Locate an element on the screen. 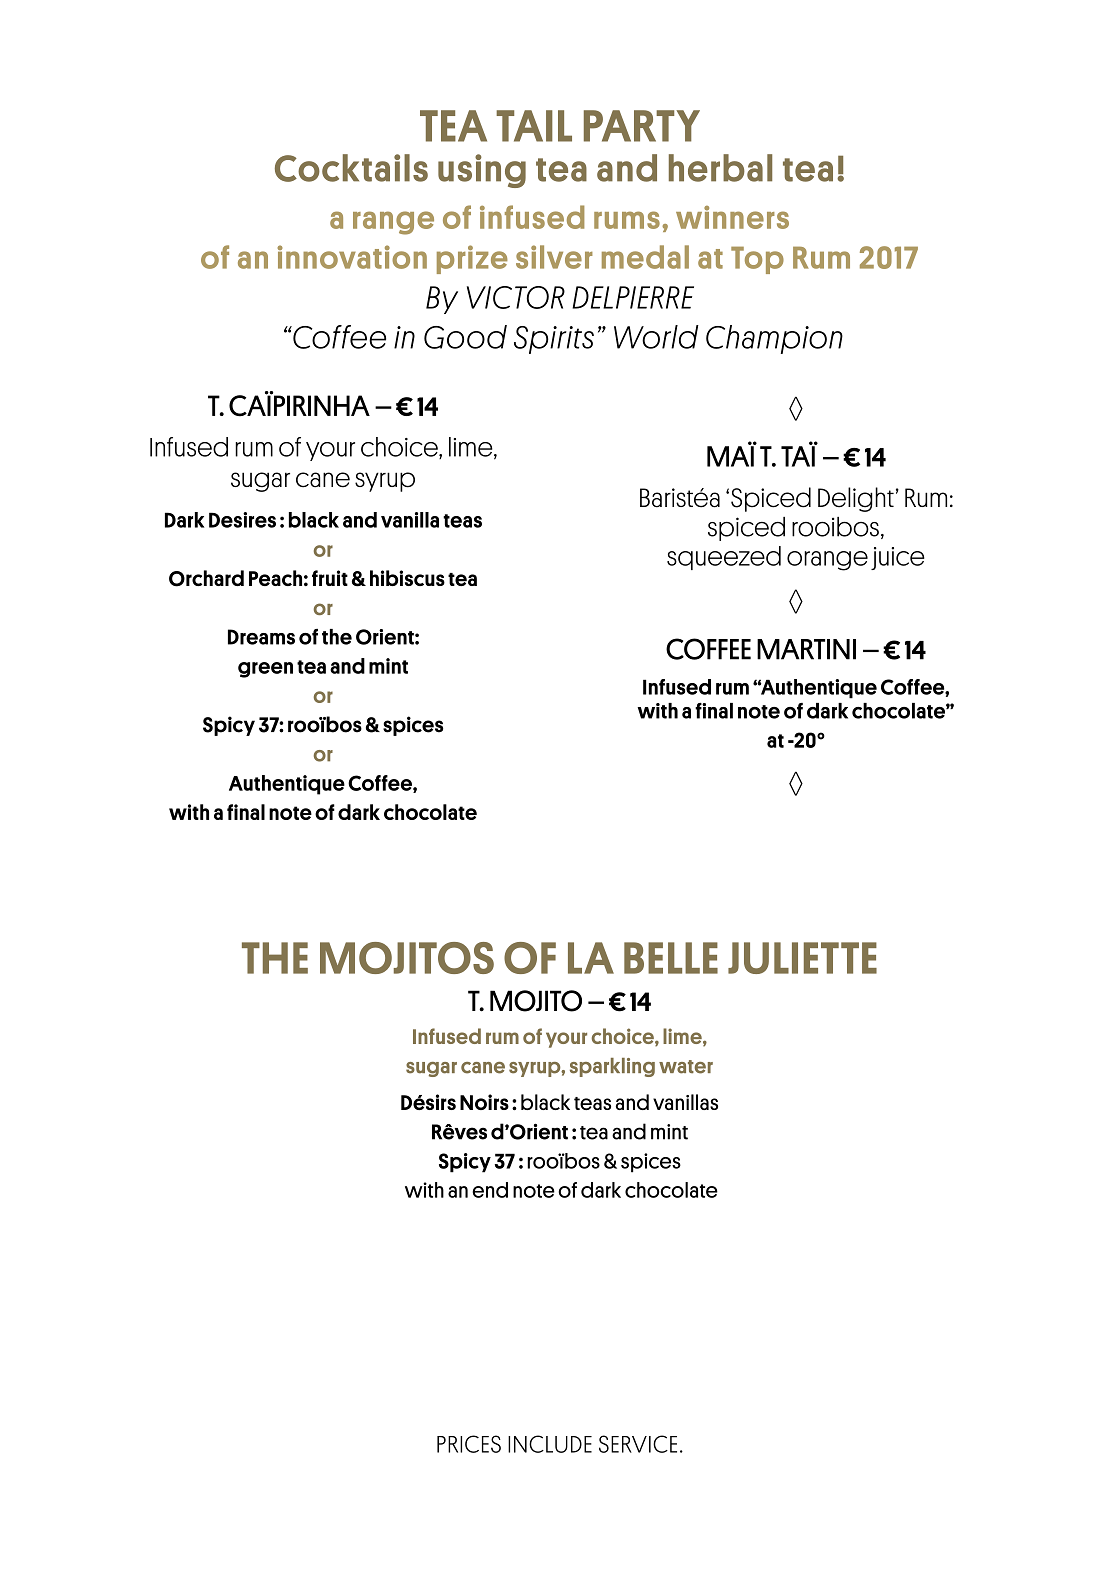 This screenshot has width=1119, height=1582. green is located at coordinates (265, 670).
